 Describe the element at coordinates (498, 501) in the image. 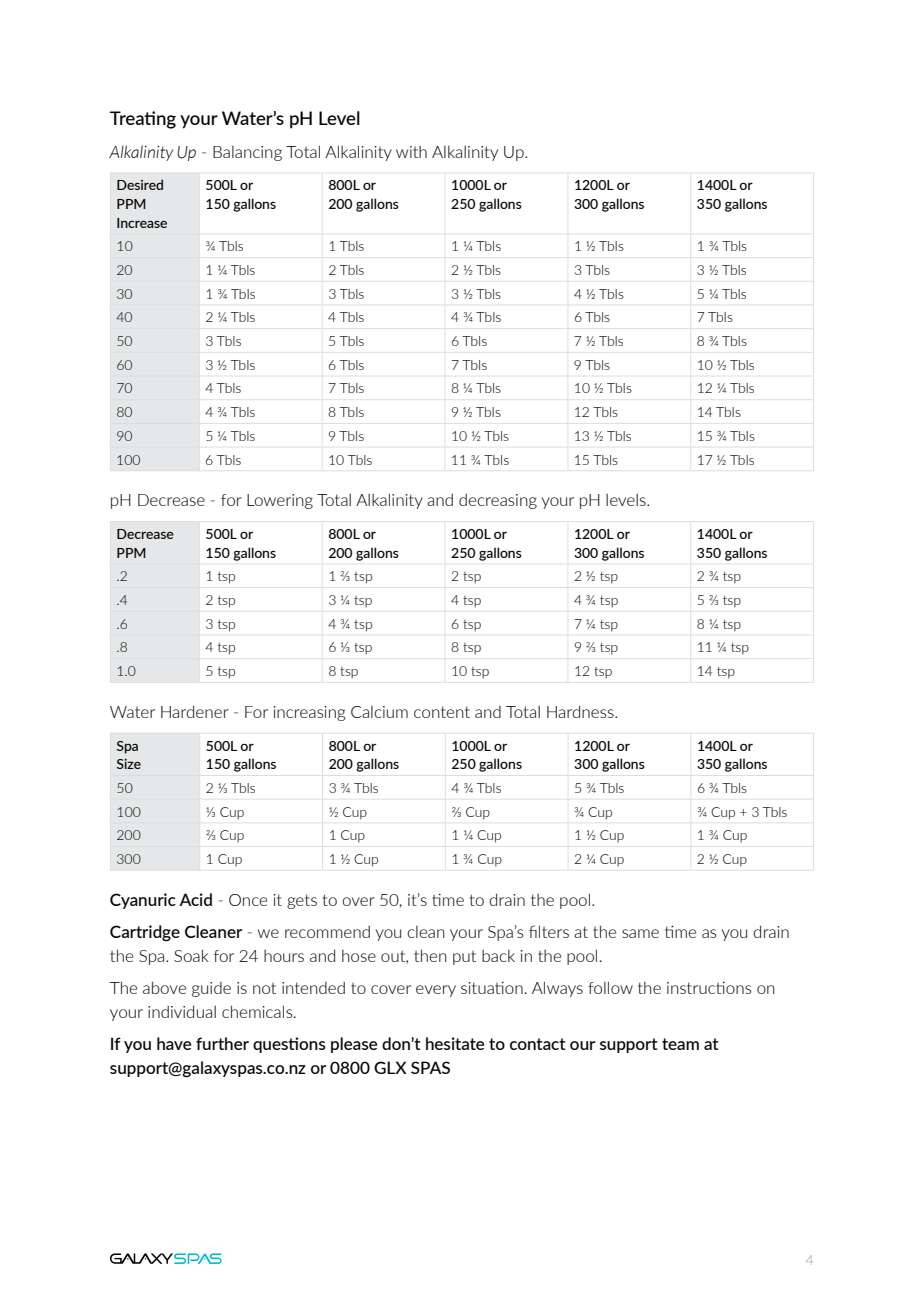

I see `decreasing` at that location.
